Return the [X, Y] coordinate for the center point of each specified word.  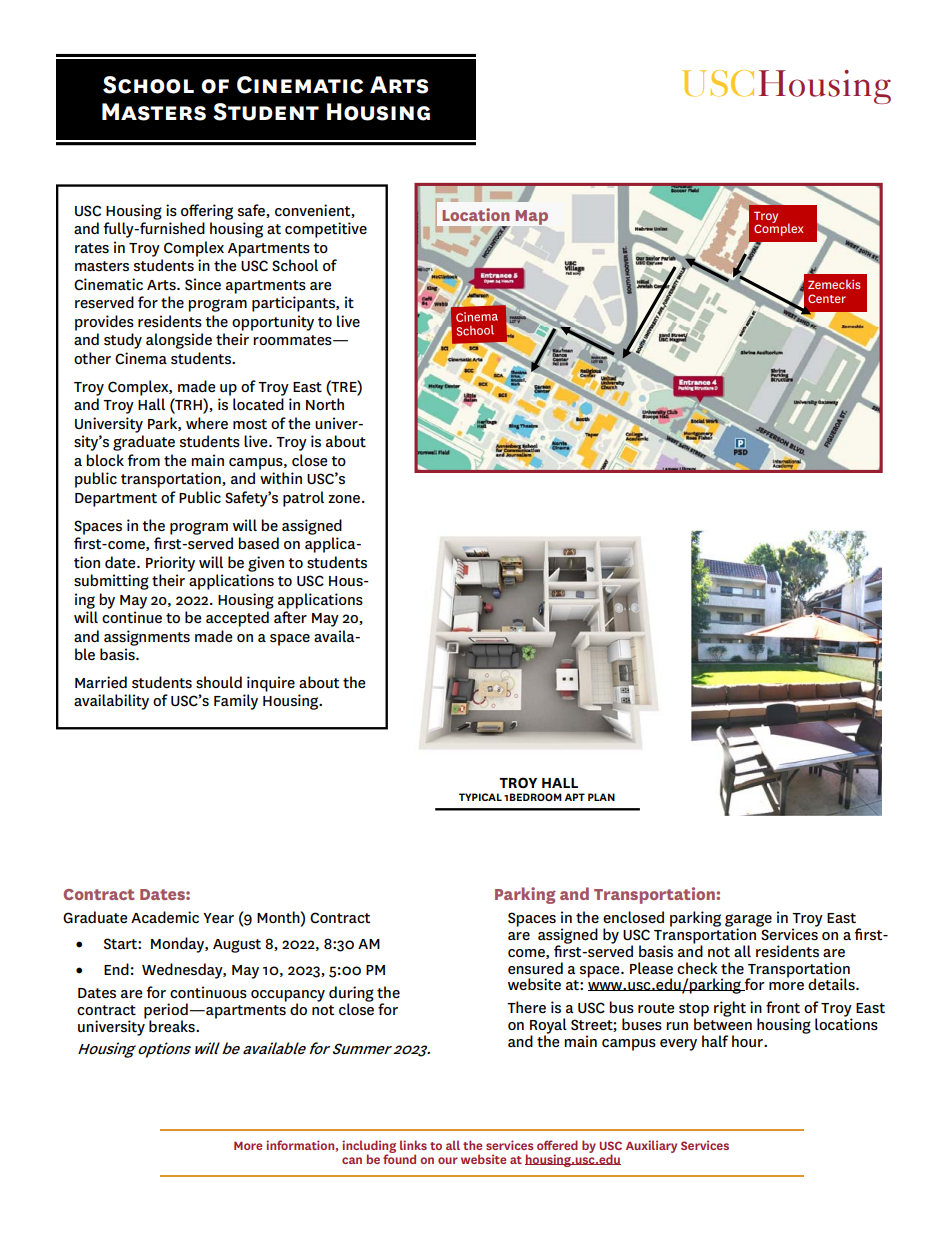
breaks [173, 1026]
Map [531, 217]
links [413, 1145]
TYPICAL [480, 797]
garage [748, 921]
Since [203, 284]
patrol [303, 499]
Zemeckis [834, 284]
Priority [170, 564]
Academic [165, 917]
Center [827, 298]
